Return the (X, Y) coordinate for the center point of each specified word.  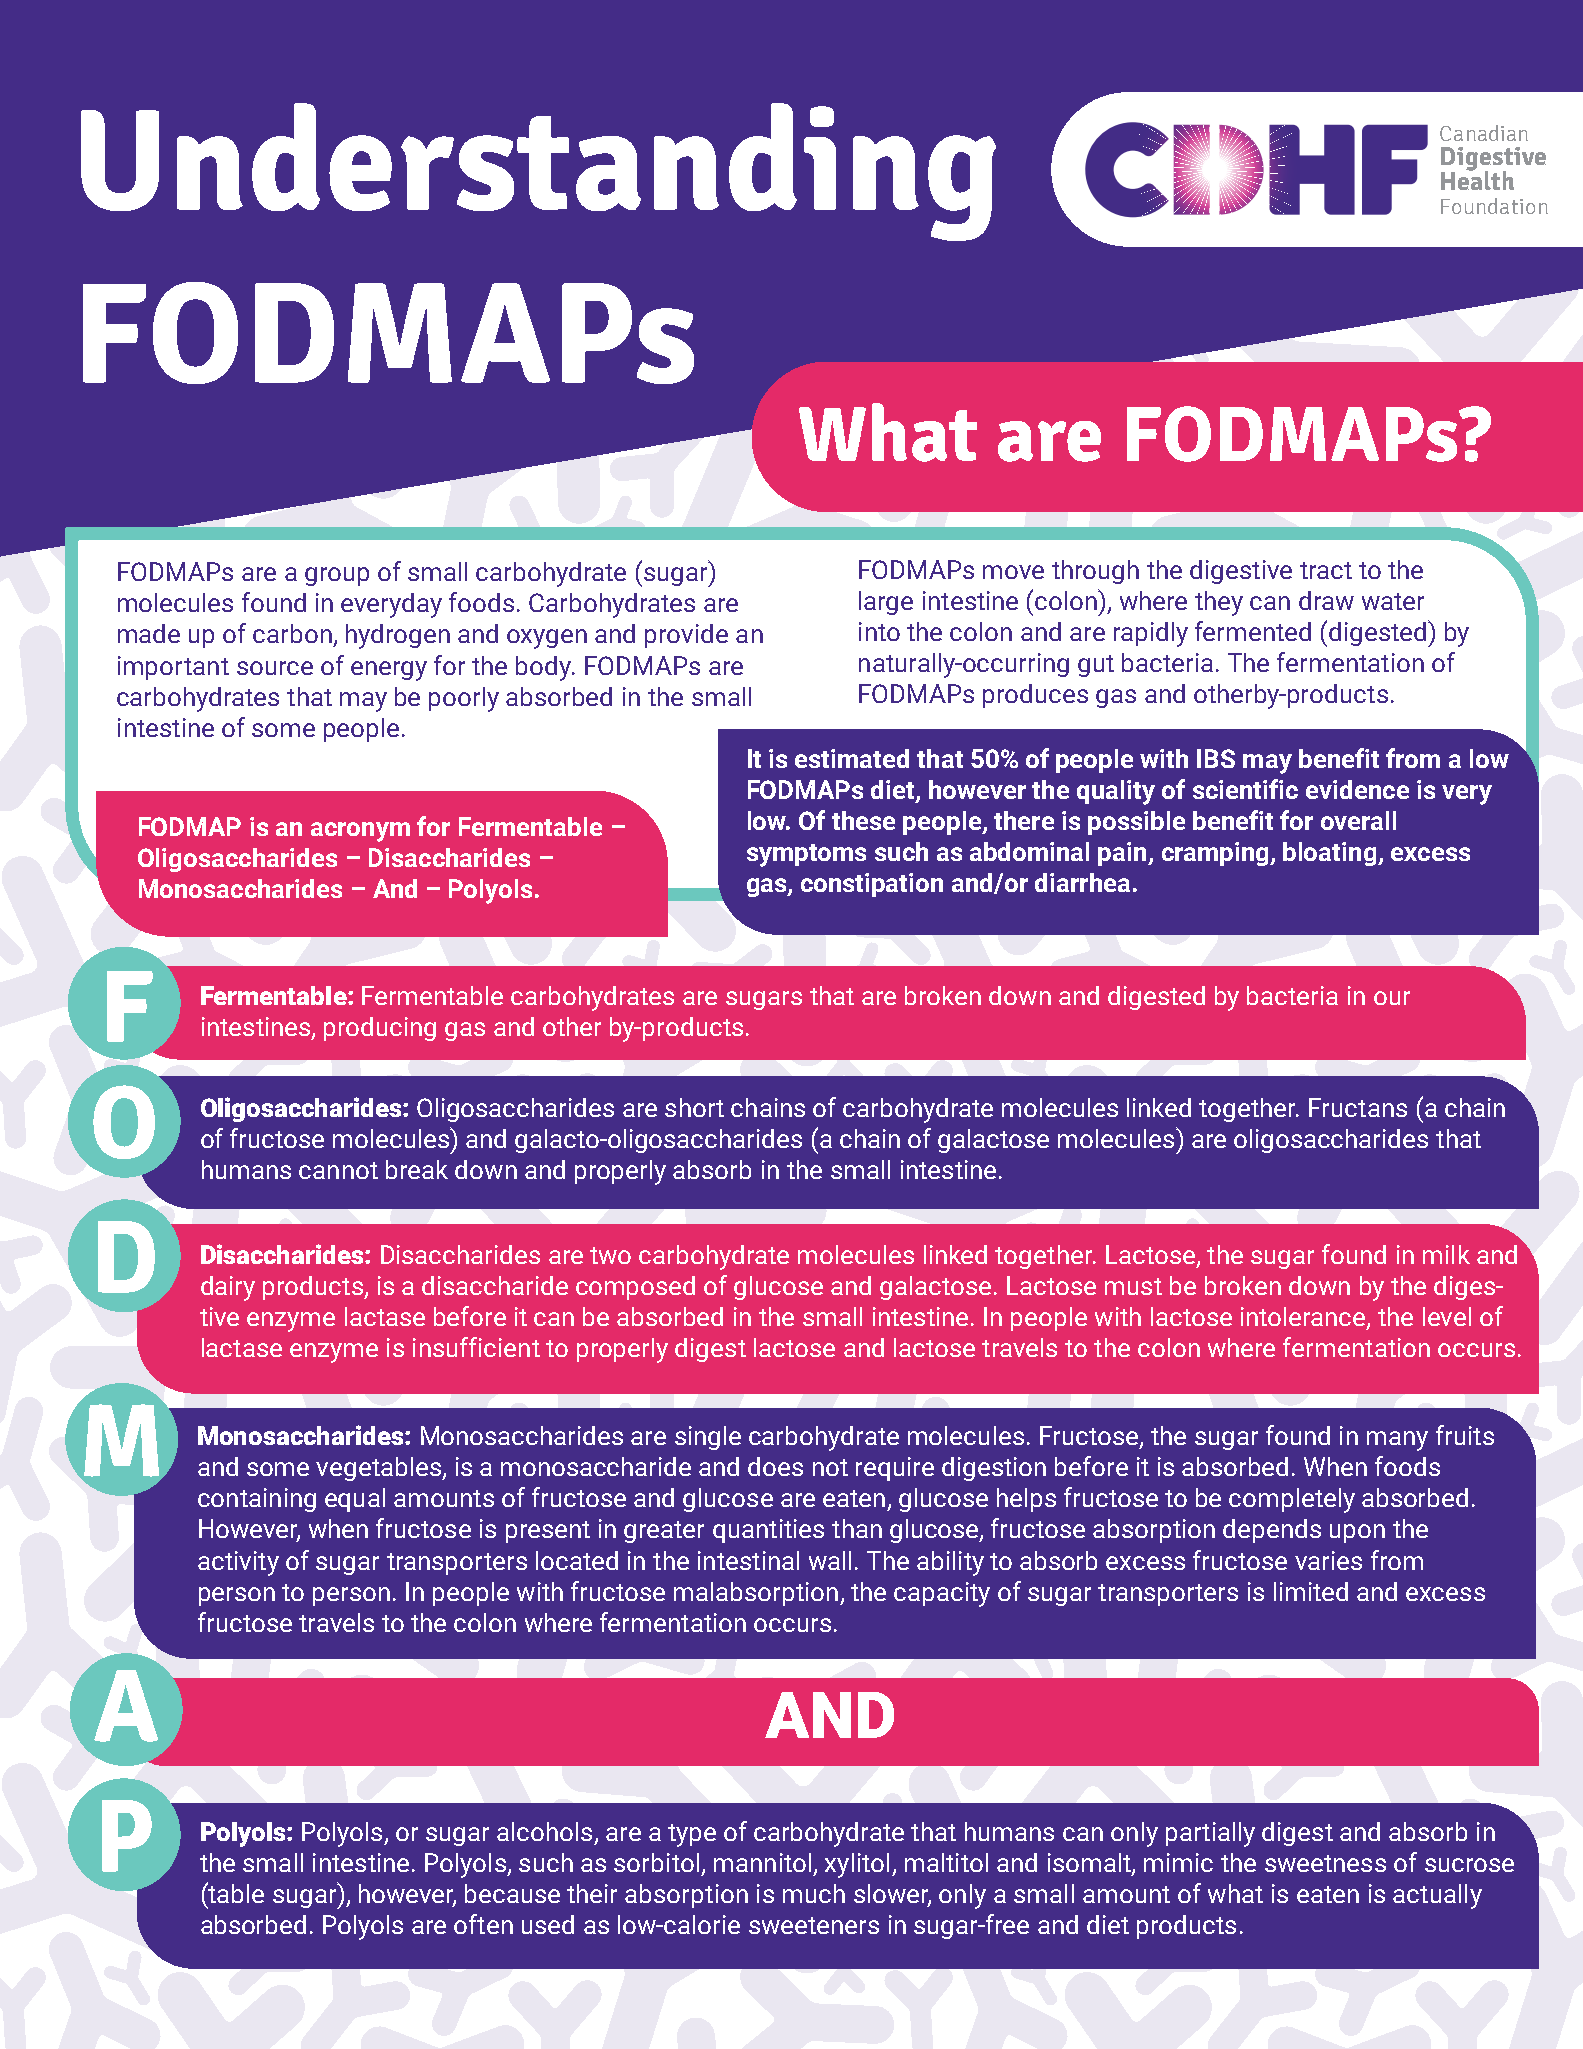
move (1013, 572)
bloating (1331, 854)
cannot (338, 1170)
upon (1357, 1533)
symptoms (806, 855)
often (483, 1924)
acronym (360, 832)
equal (355, 1500)
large (886, 603)
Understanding (538, 172)
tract (1326, 570)
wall (830, 1560)
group (337, 576)
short (694, 1107)
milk (1446, 1254)
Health (1477, 179)
